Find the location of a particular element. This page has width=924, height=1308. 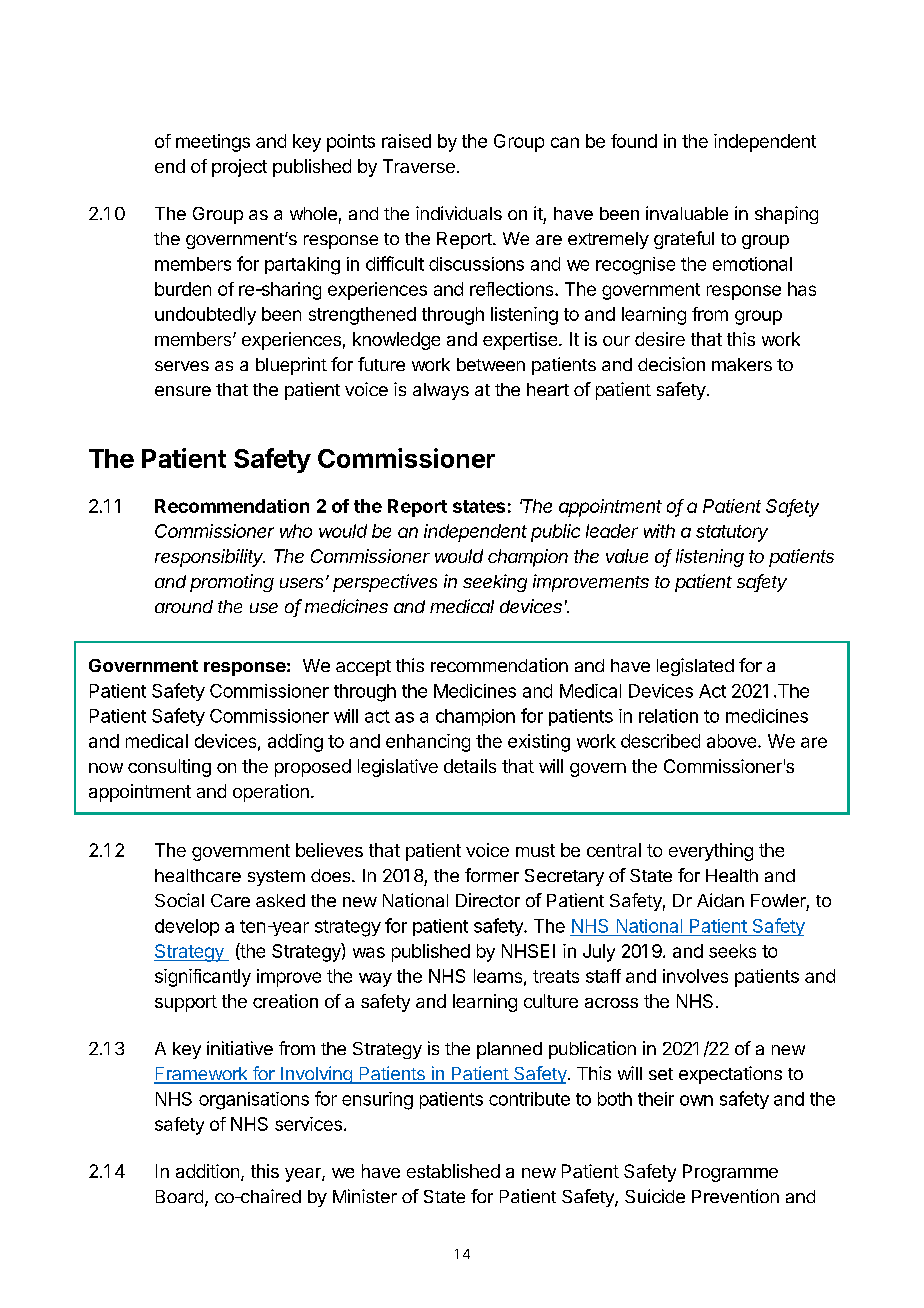

seeking is located at coordinates (495, 583).
